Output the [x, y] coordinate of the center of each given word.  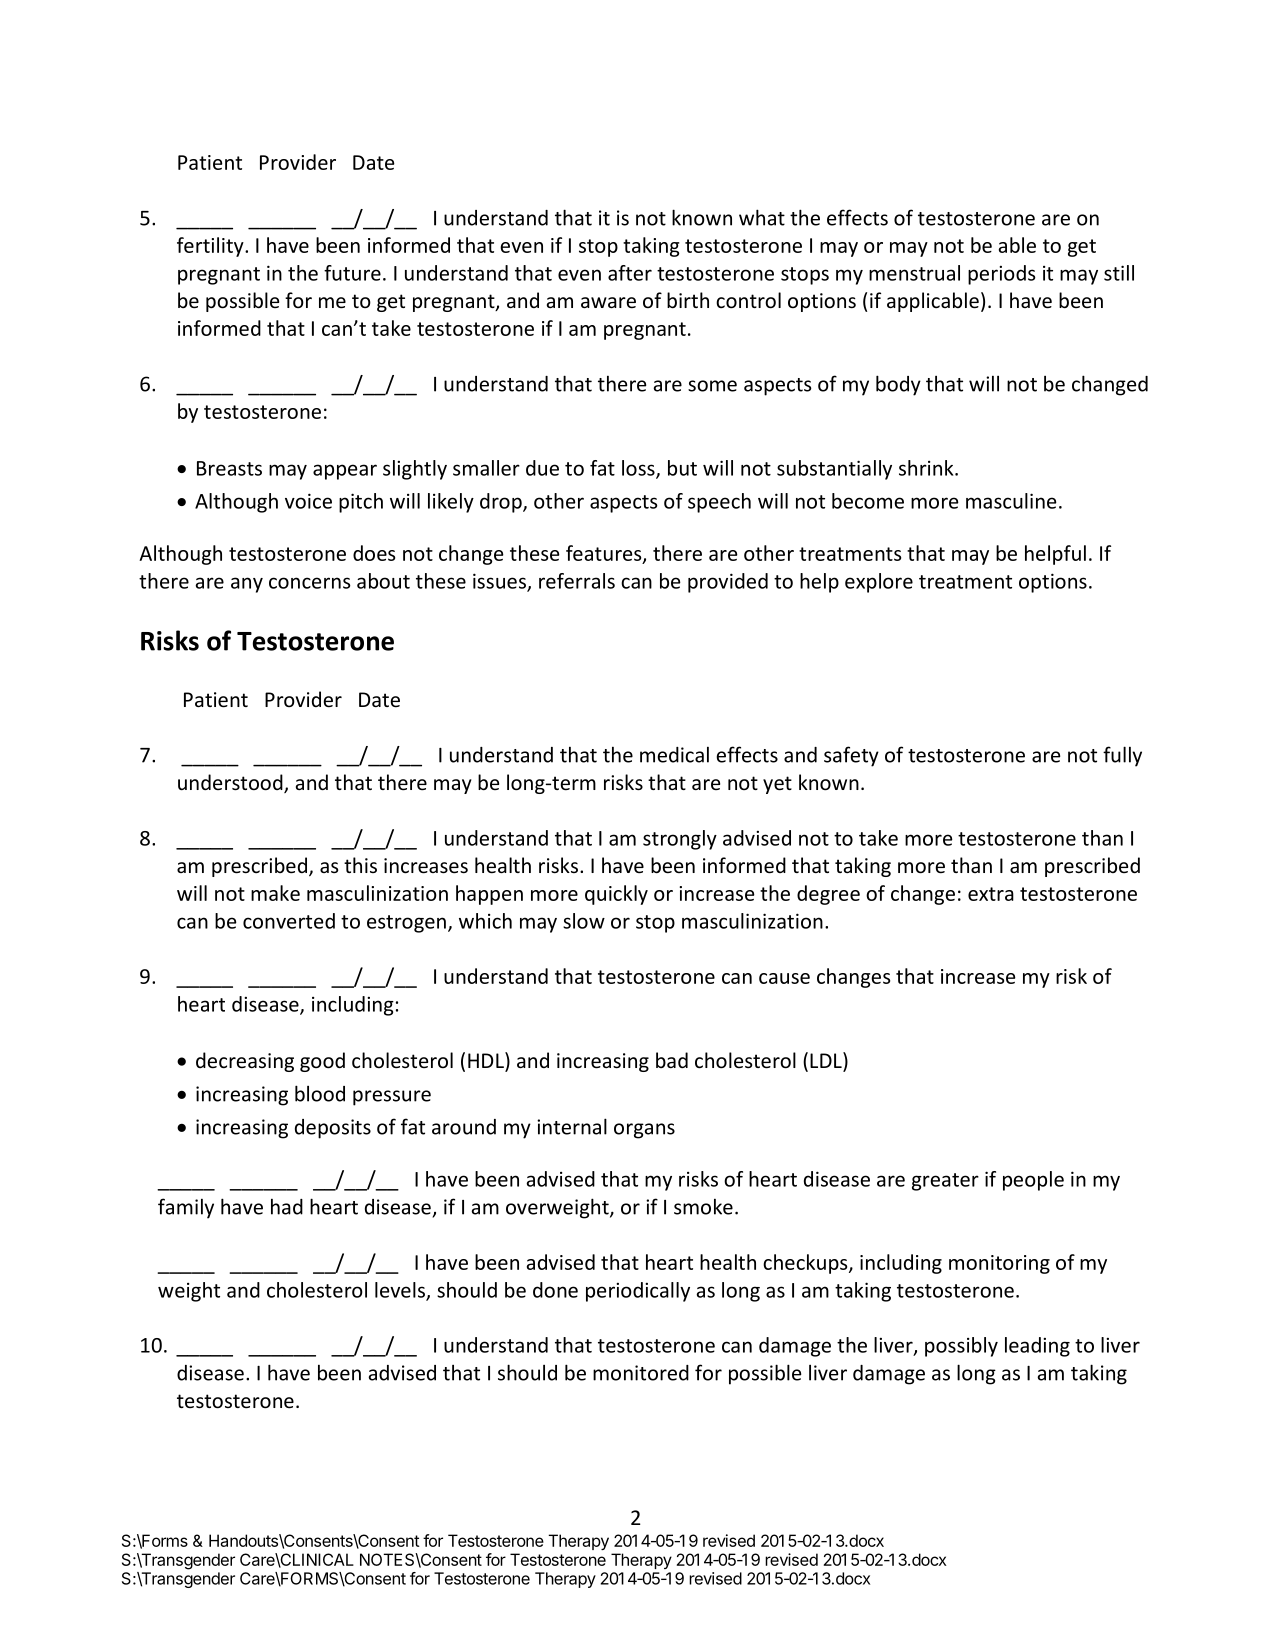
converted [289, 921]
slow [584, 921]
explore [879, 583]
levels [401, 1291]
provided [728, 583]
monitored [641, 1373]
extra [991, 894]
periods [1002, 275]
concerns [310, 583]
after [630, 273]
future [352, 273]
